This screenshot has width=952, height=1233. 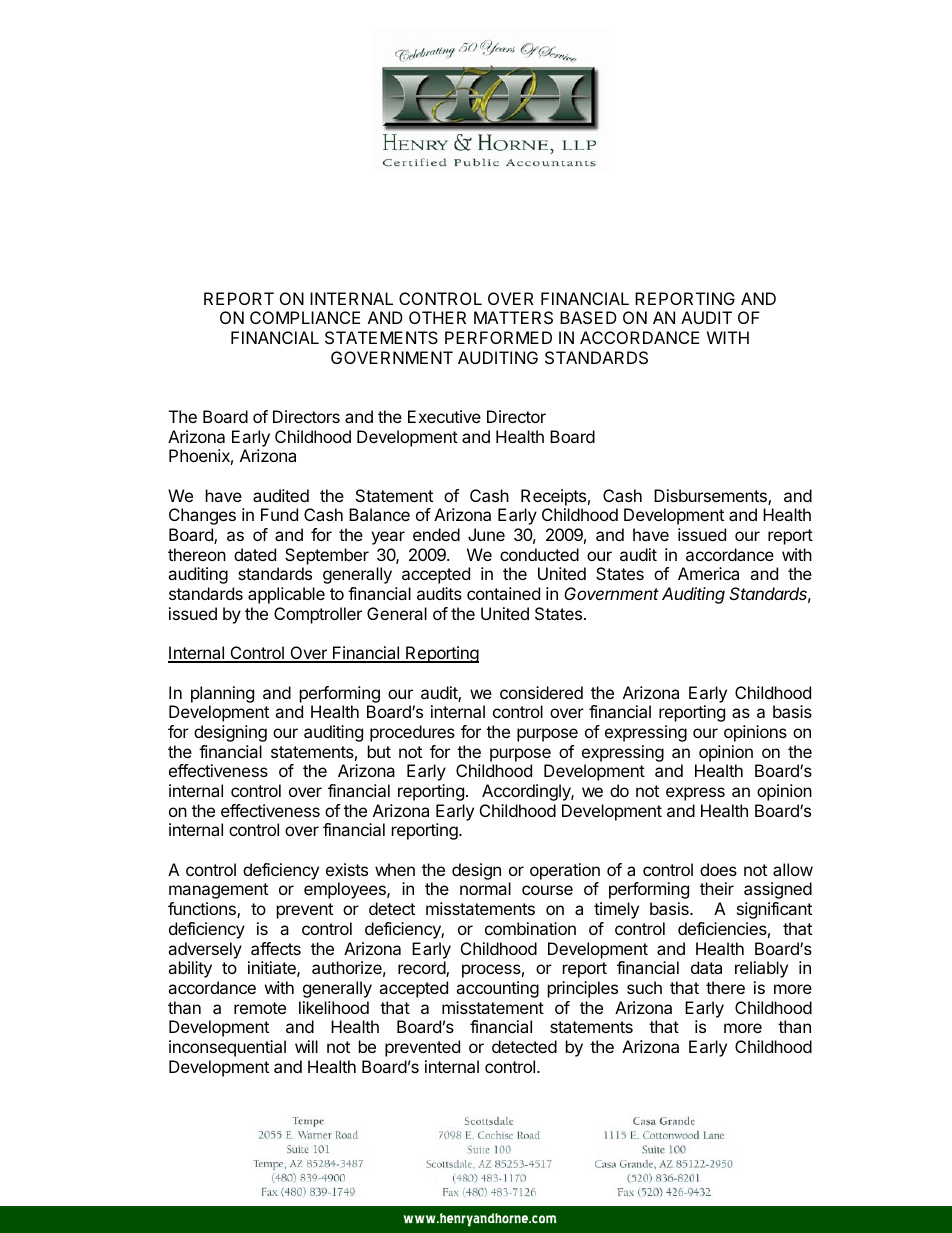 I want to click on PERFORMED, so click(x=498, y=337).
